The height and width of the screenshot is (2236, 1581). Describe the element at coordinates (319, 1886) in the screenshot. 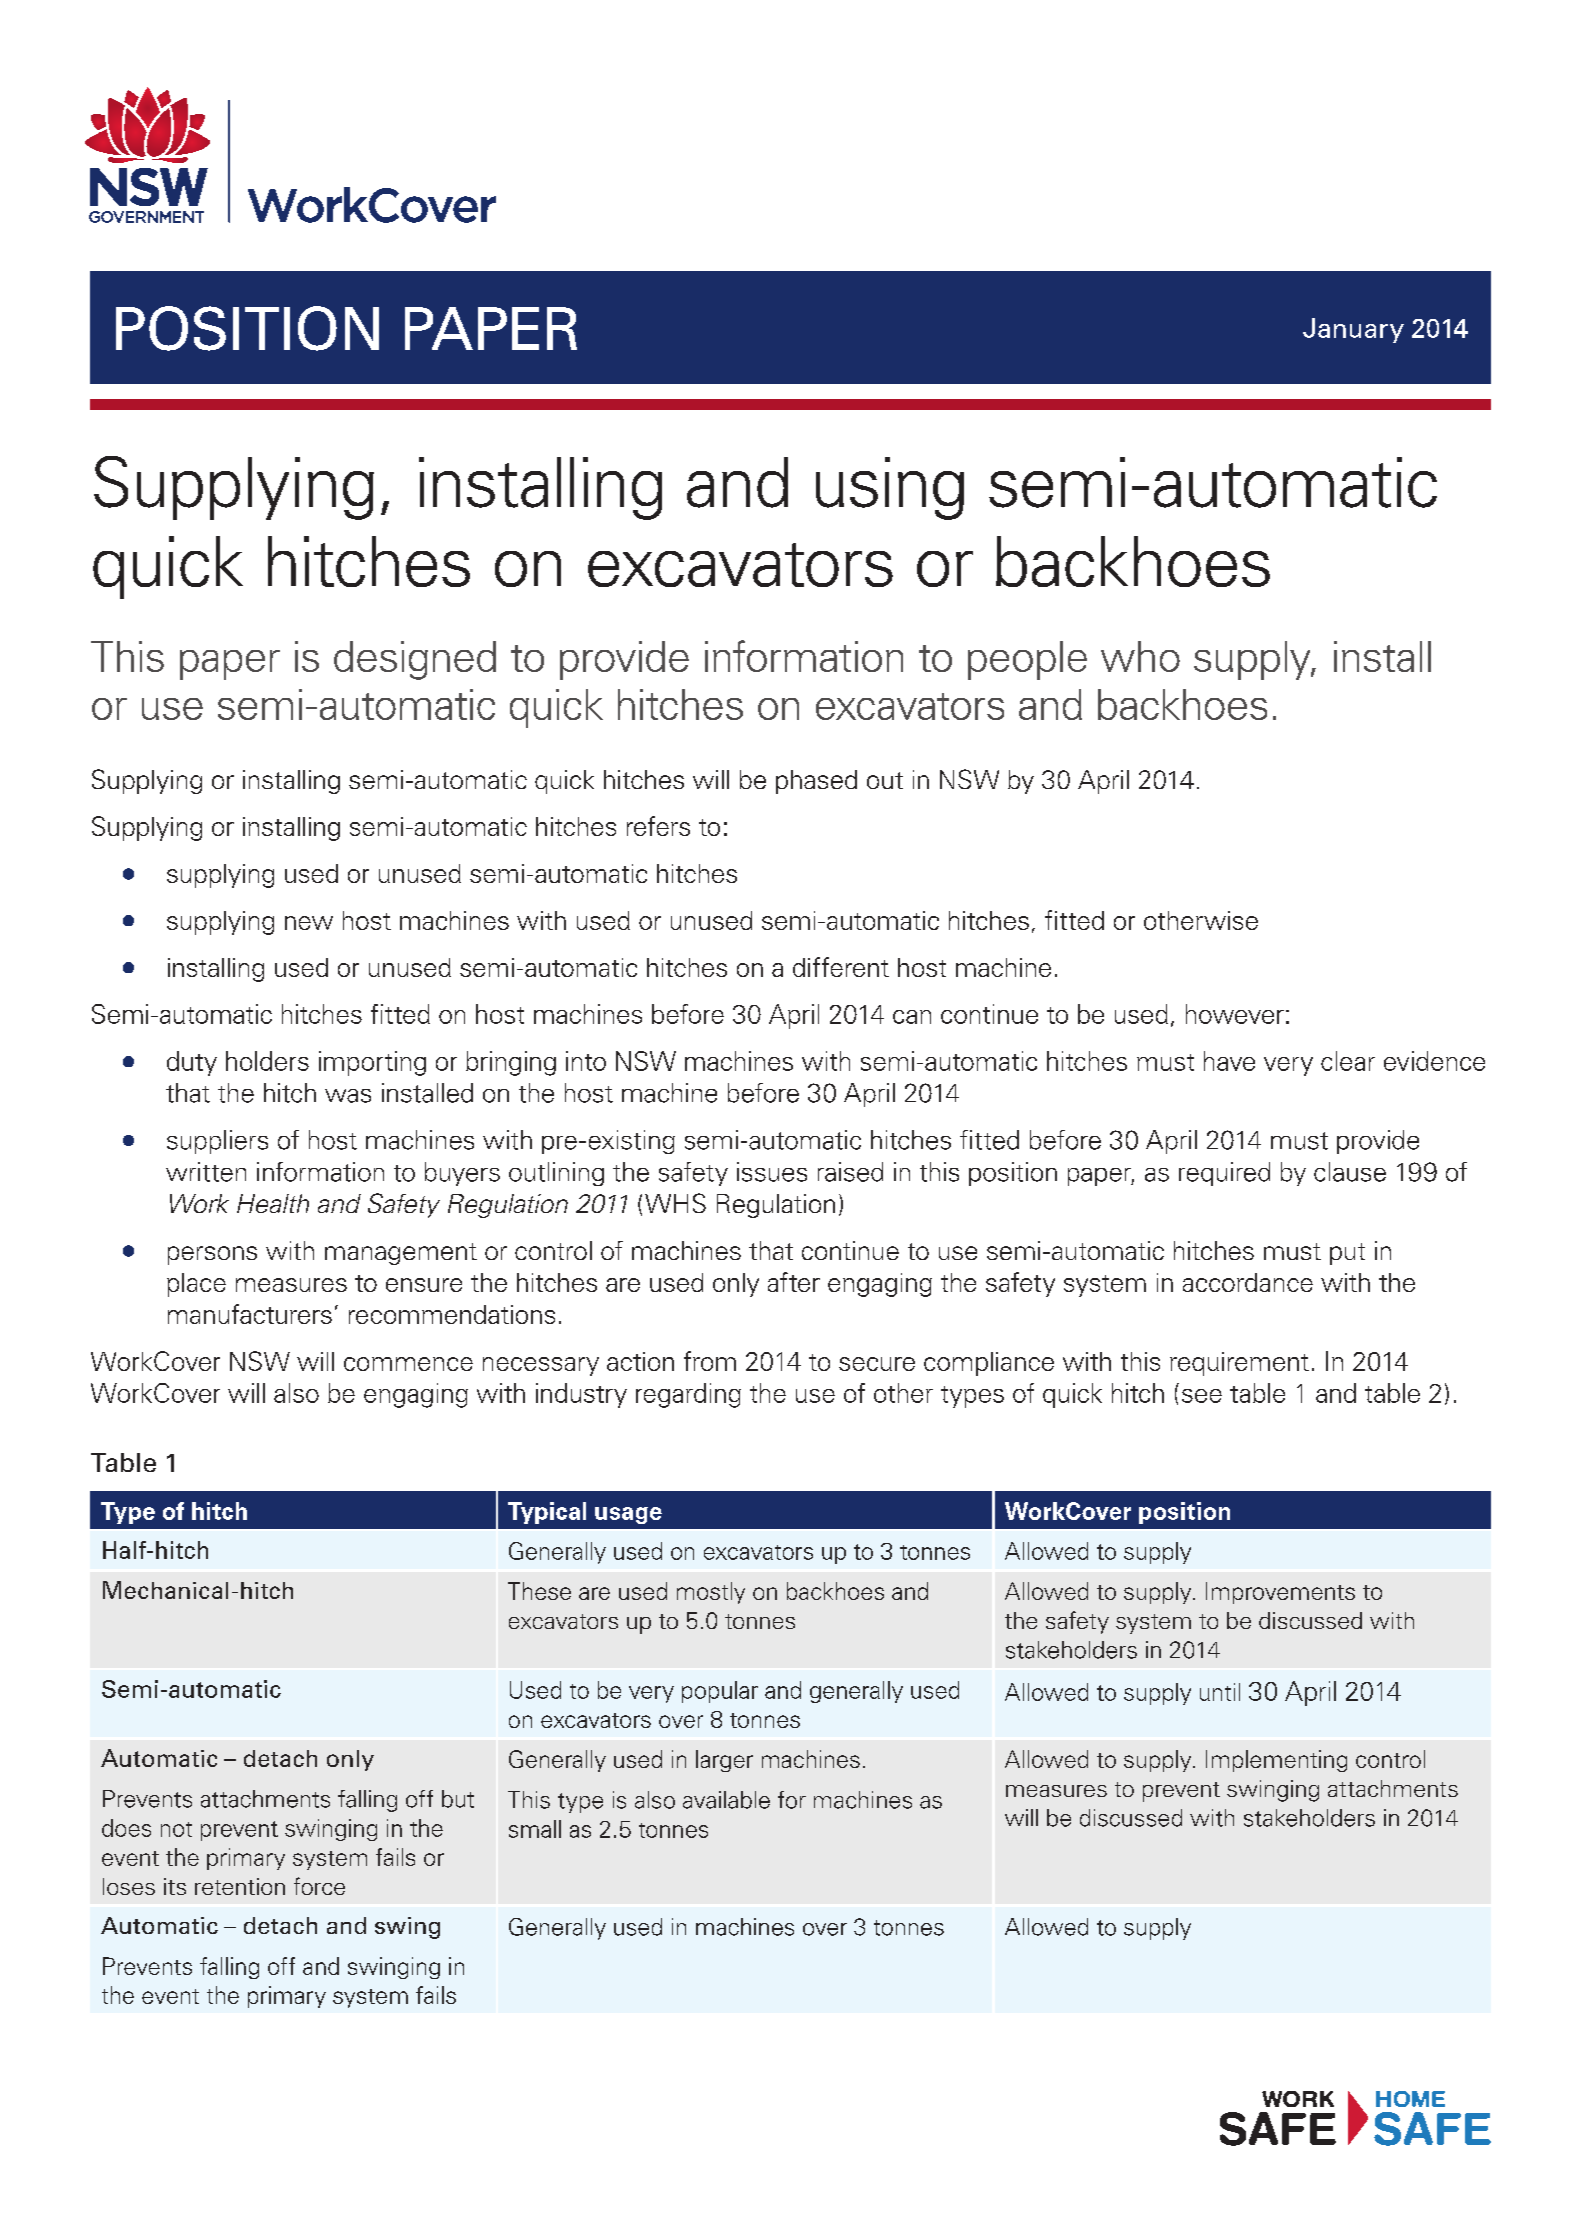

I see `force` at that location.
